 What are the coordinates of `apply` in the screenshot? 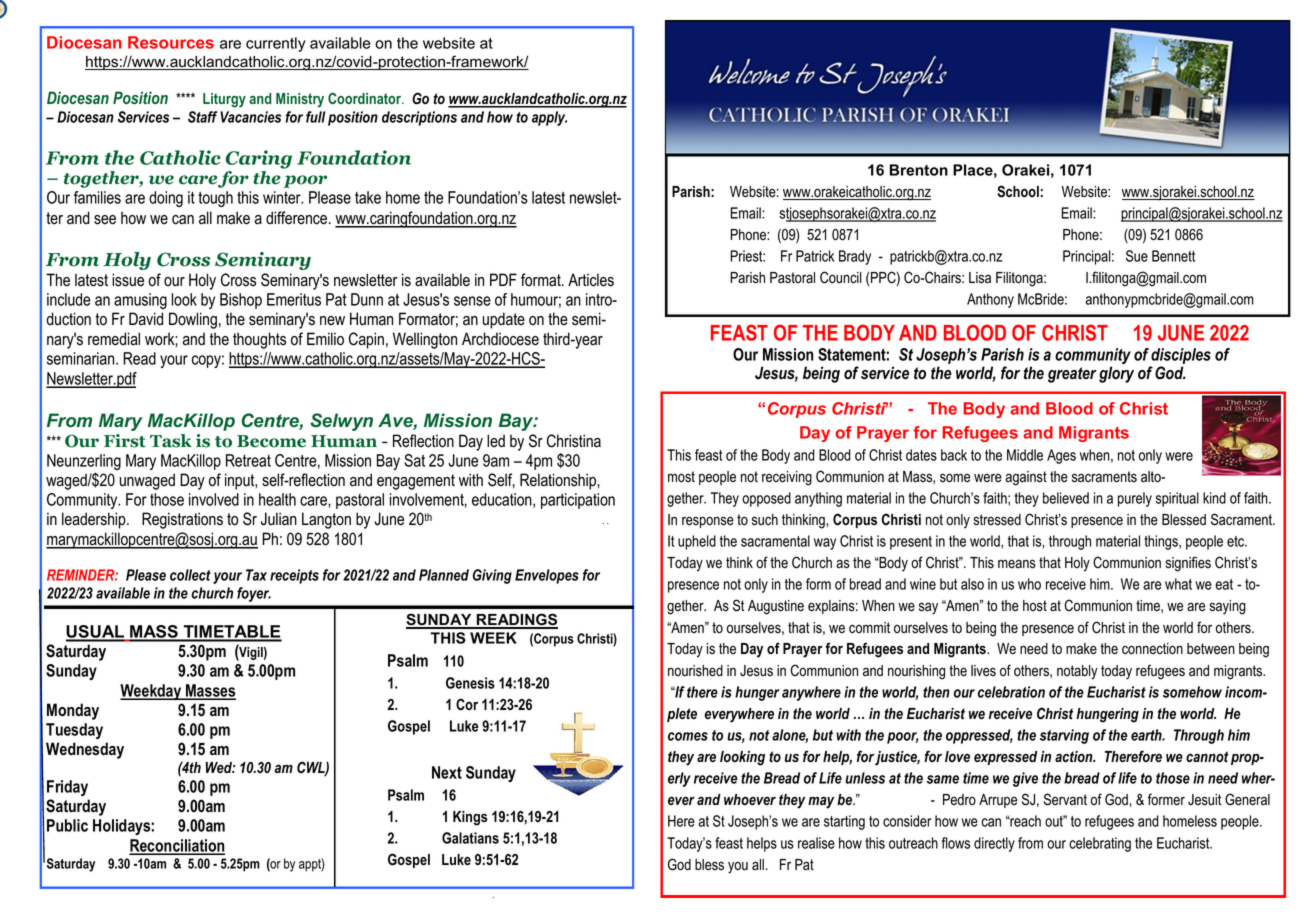 It's located at (549, 118).
